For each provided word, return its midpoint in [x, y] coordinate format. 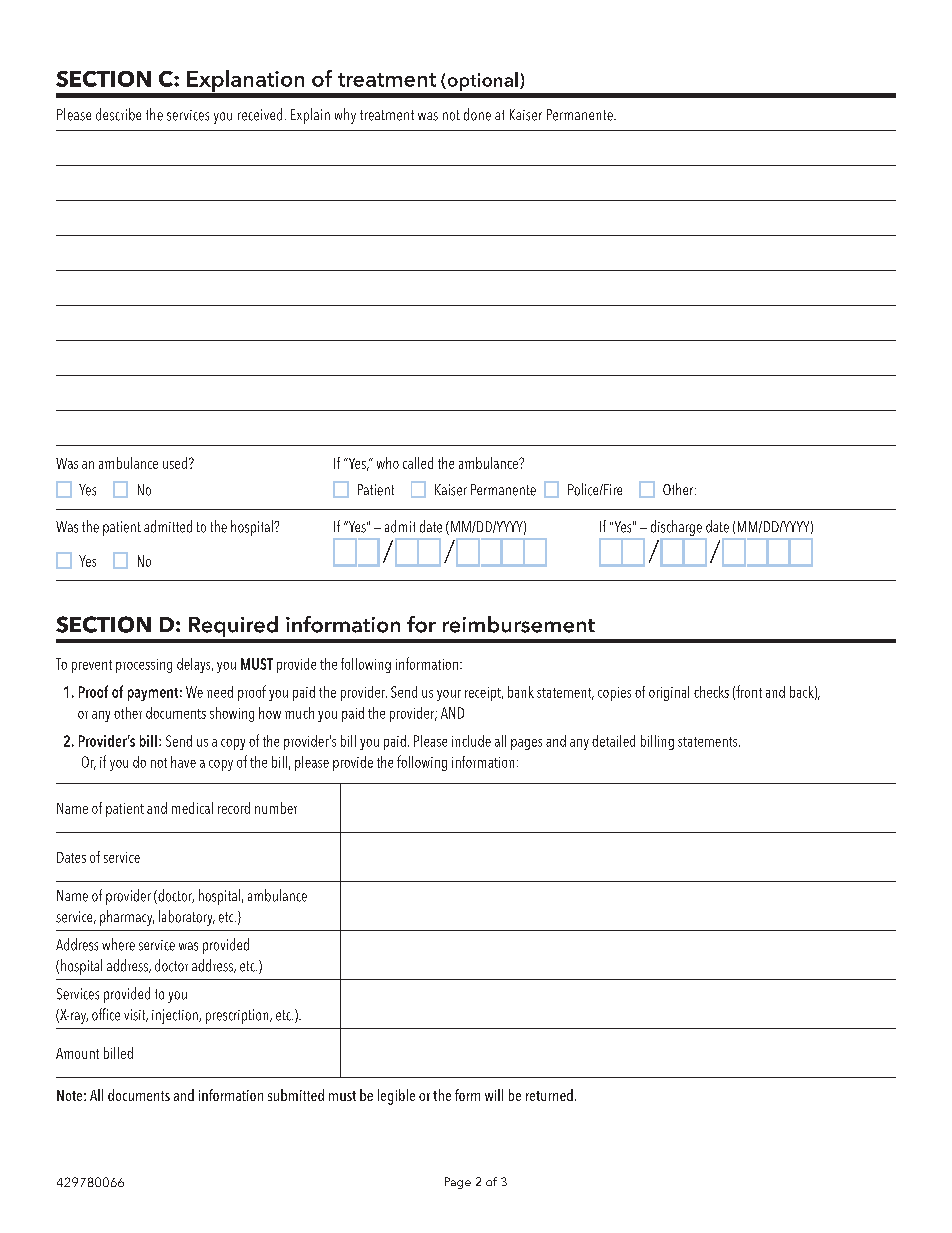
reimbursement [519, 624]
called [418, 463]
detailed [613, 741]
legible [396, 1097]
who [388, 463]
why [345, 116]
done [477, 114]
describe [118, 114]
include [471, 741]
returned [549, 1095]
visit [136, 1015]
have [183, 762]
